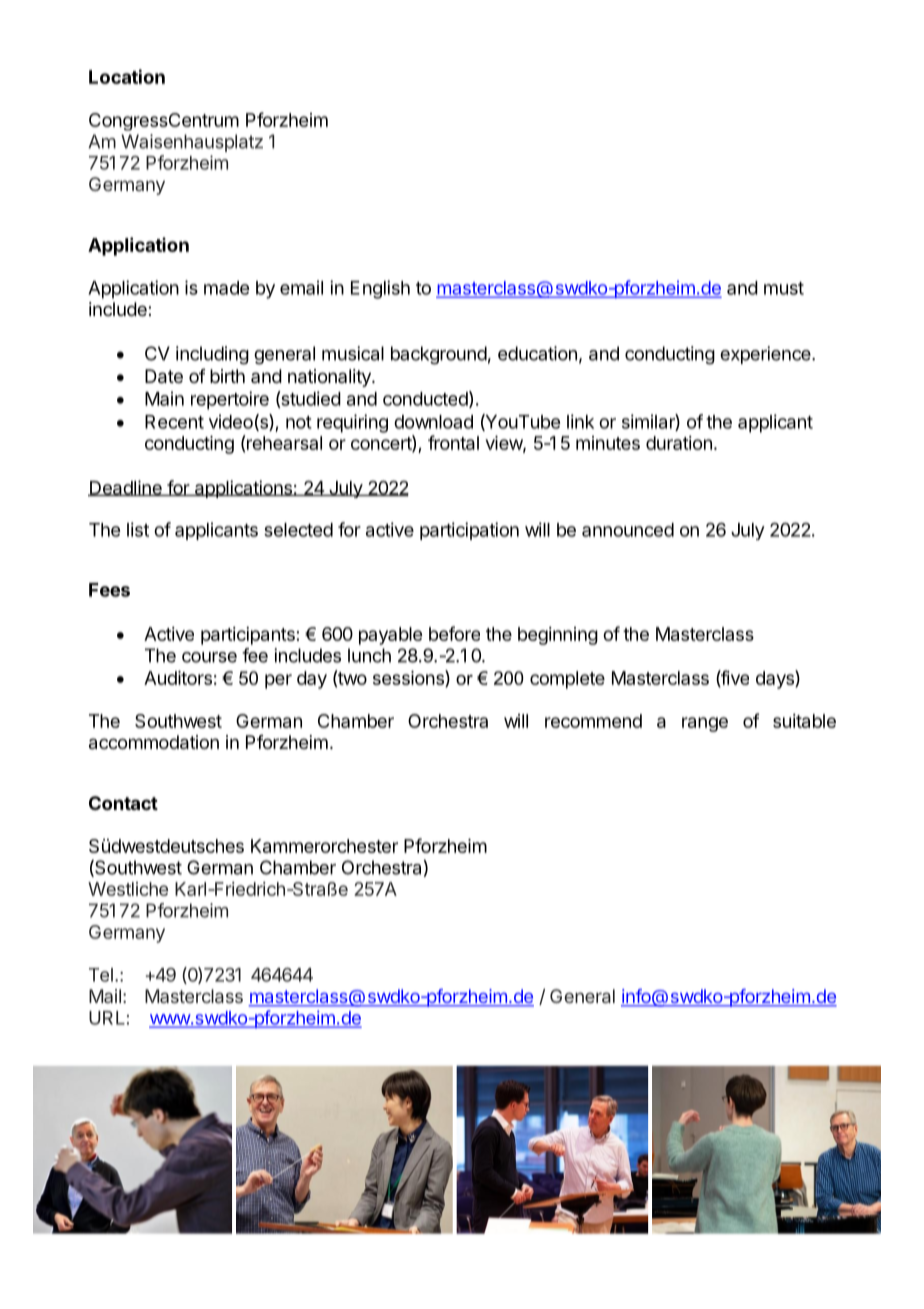 The height and width of the image is (1309, 924). I want to click on list, so click(138, 529).
